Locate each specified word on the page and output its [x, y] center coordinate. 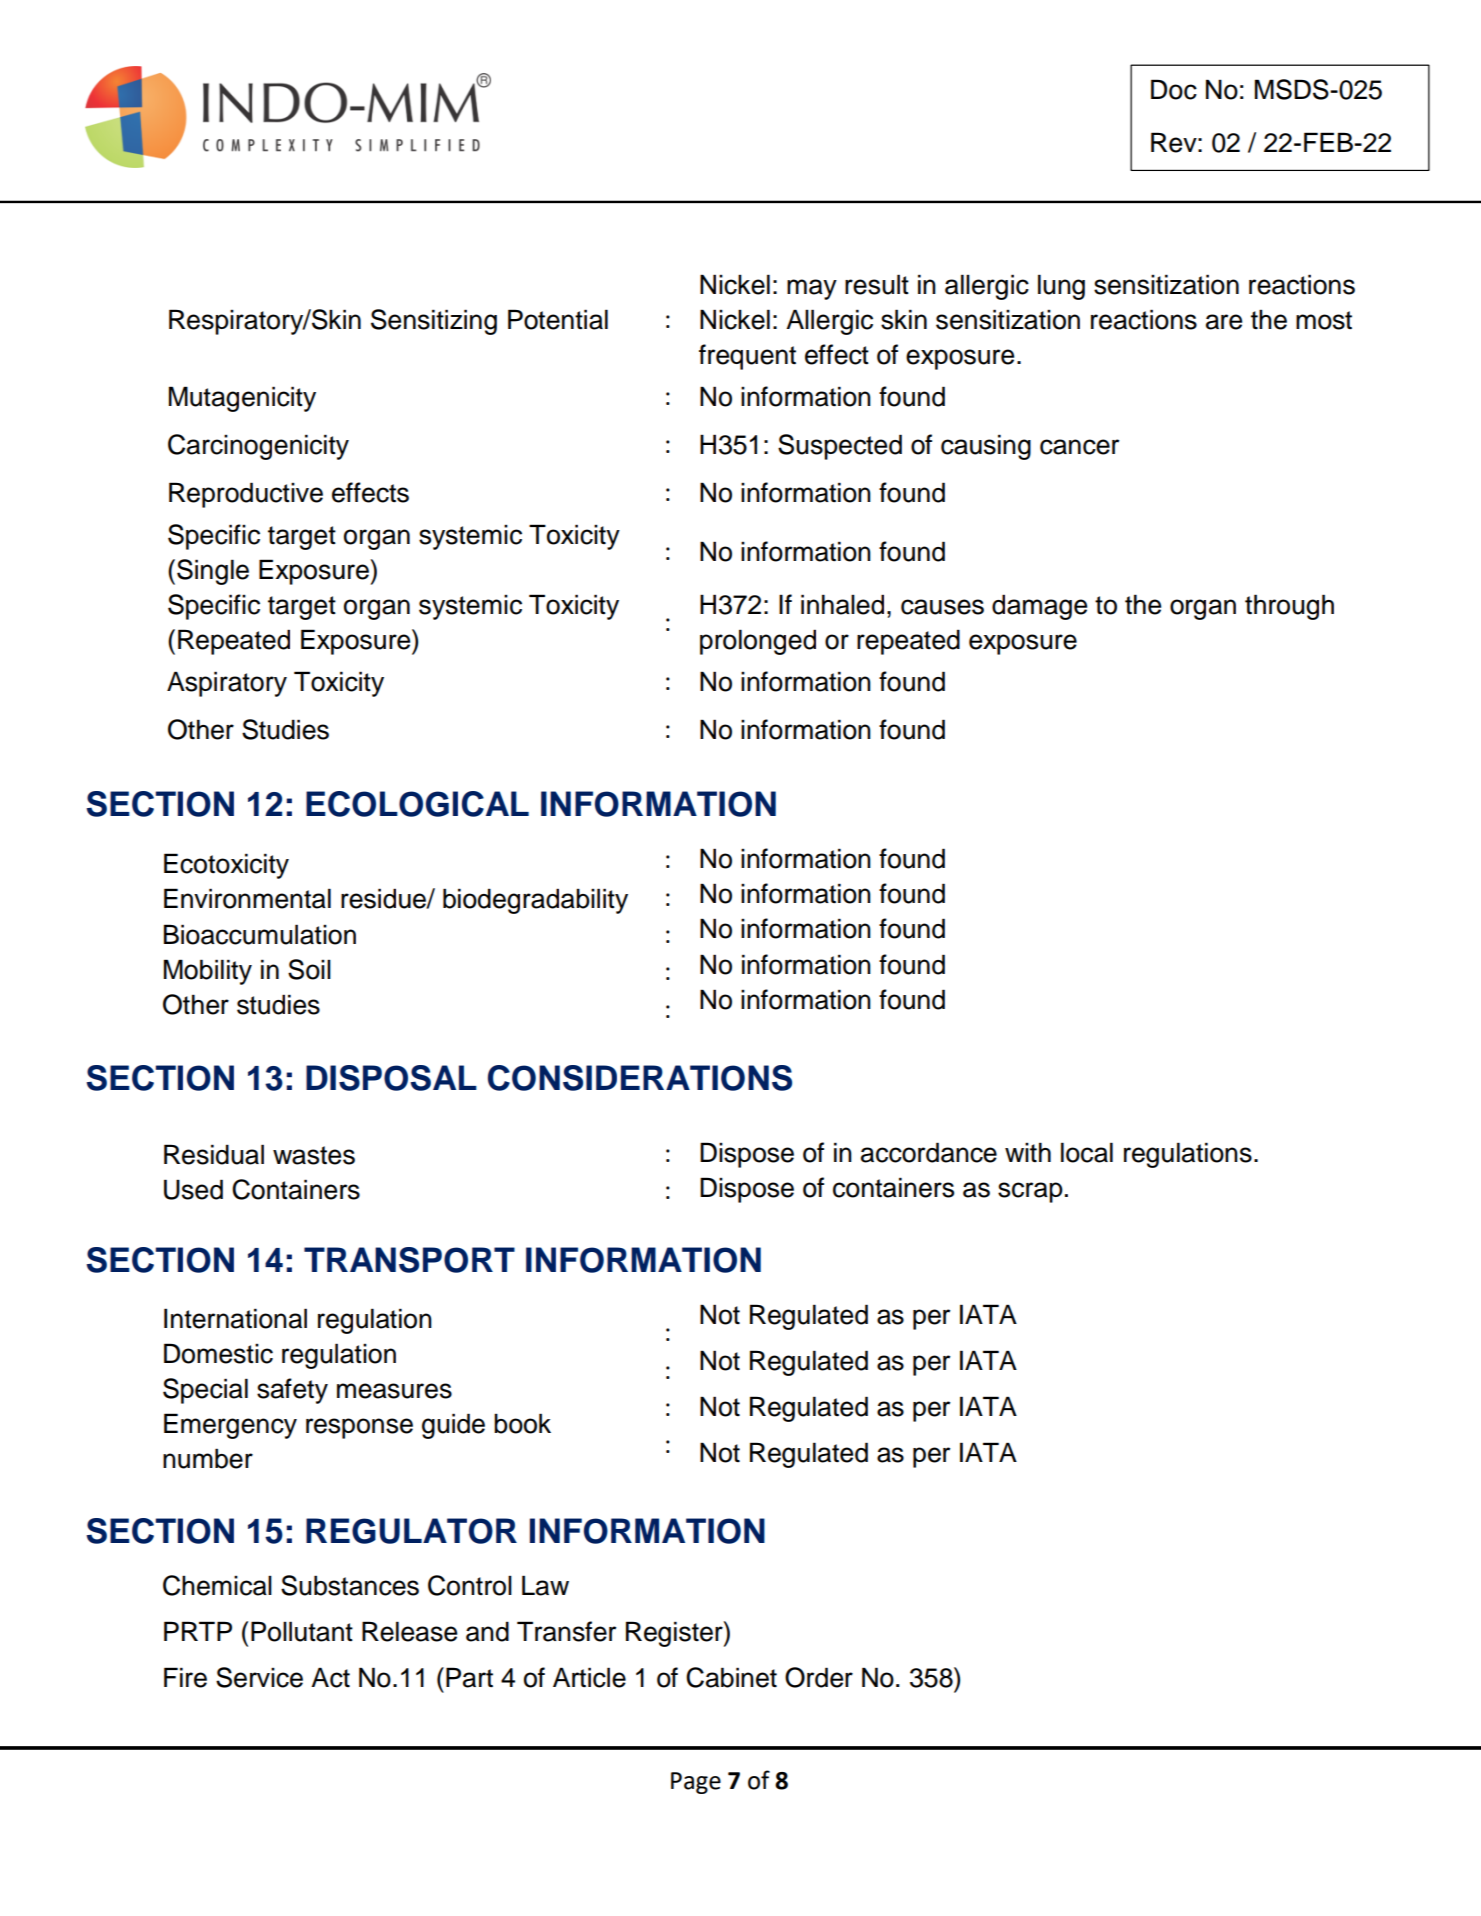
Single [213, 572]
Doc [1174, 89]
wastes [314, 1155]
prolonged [758, 642]
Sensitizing [434, 322]
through [1289, 607]
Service [259, 1677]
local [1087, 1152]
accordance [929, 1152]
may [812, 289]
